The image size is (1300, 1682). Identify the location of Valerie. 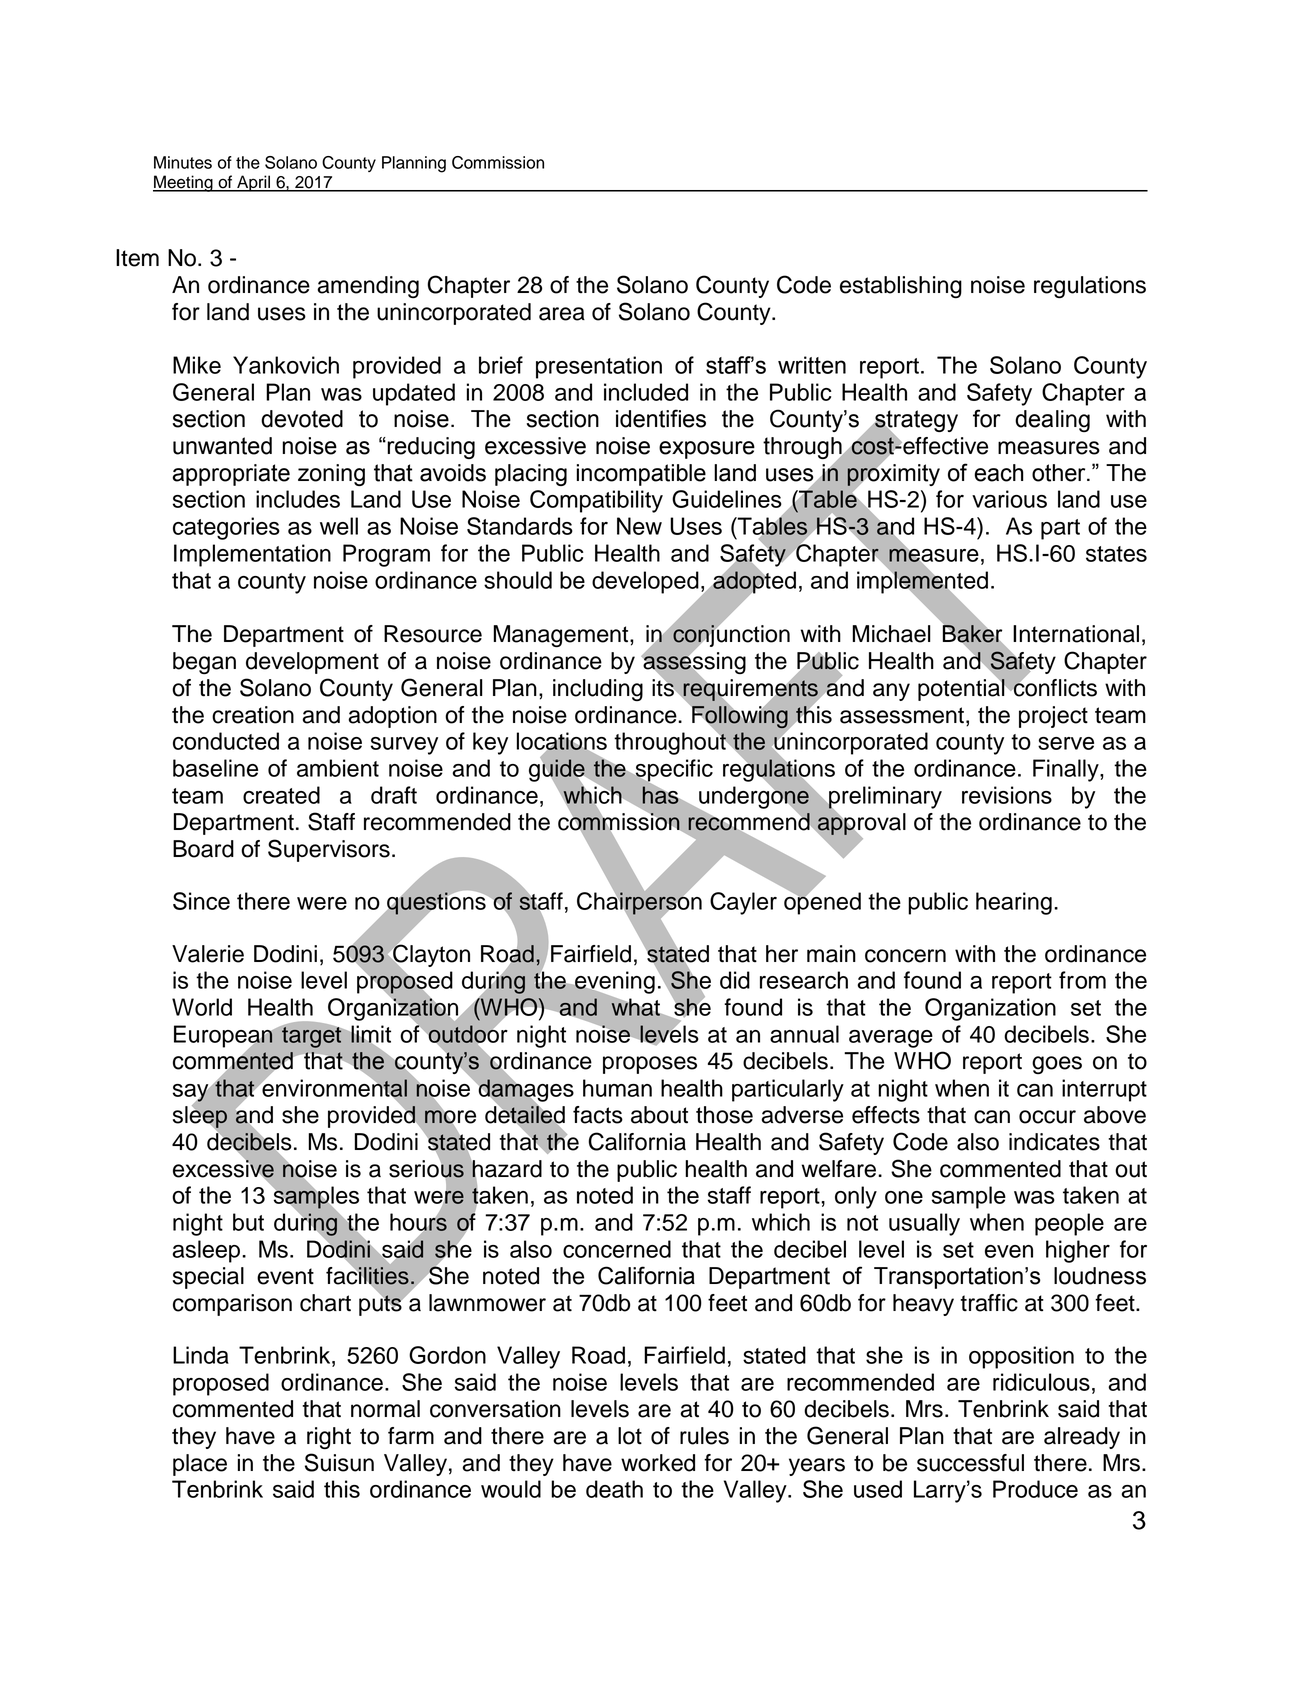
(208, 954).
